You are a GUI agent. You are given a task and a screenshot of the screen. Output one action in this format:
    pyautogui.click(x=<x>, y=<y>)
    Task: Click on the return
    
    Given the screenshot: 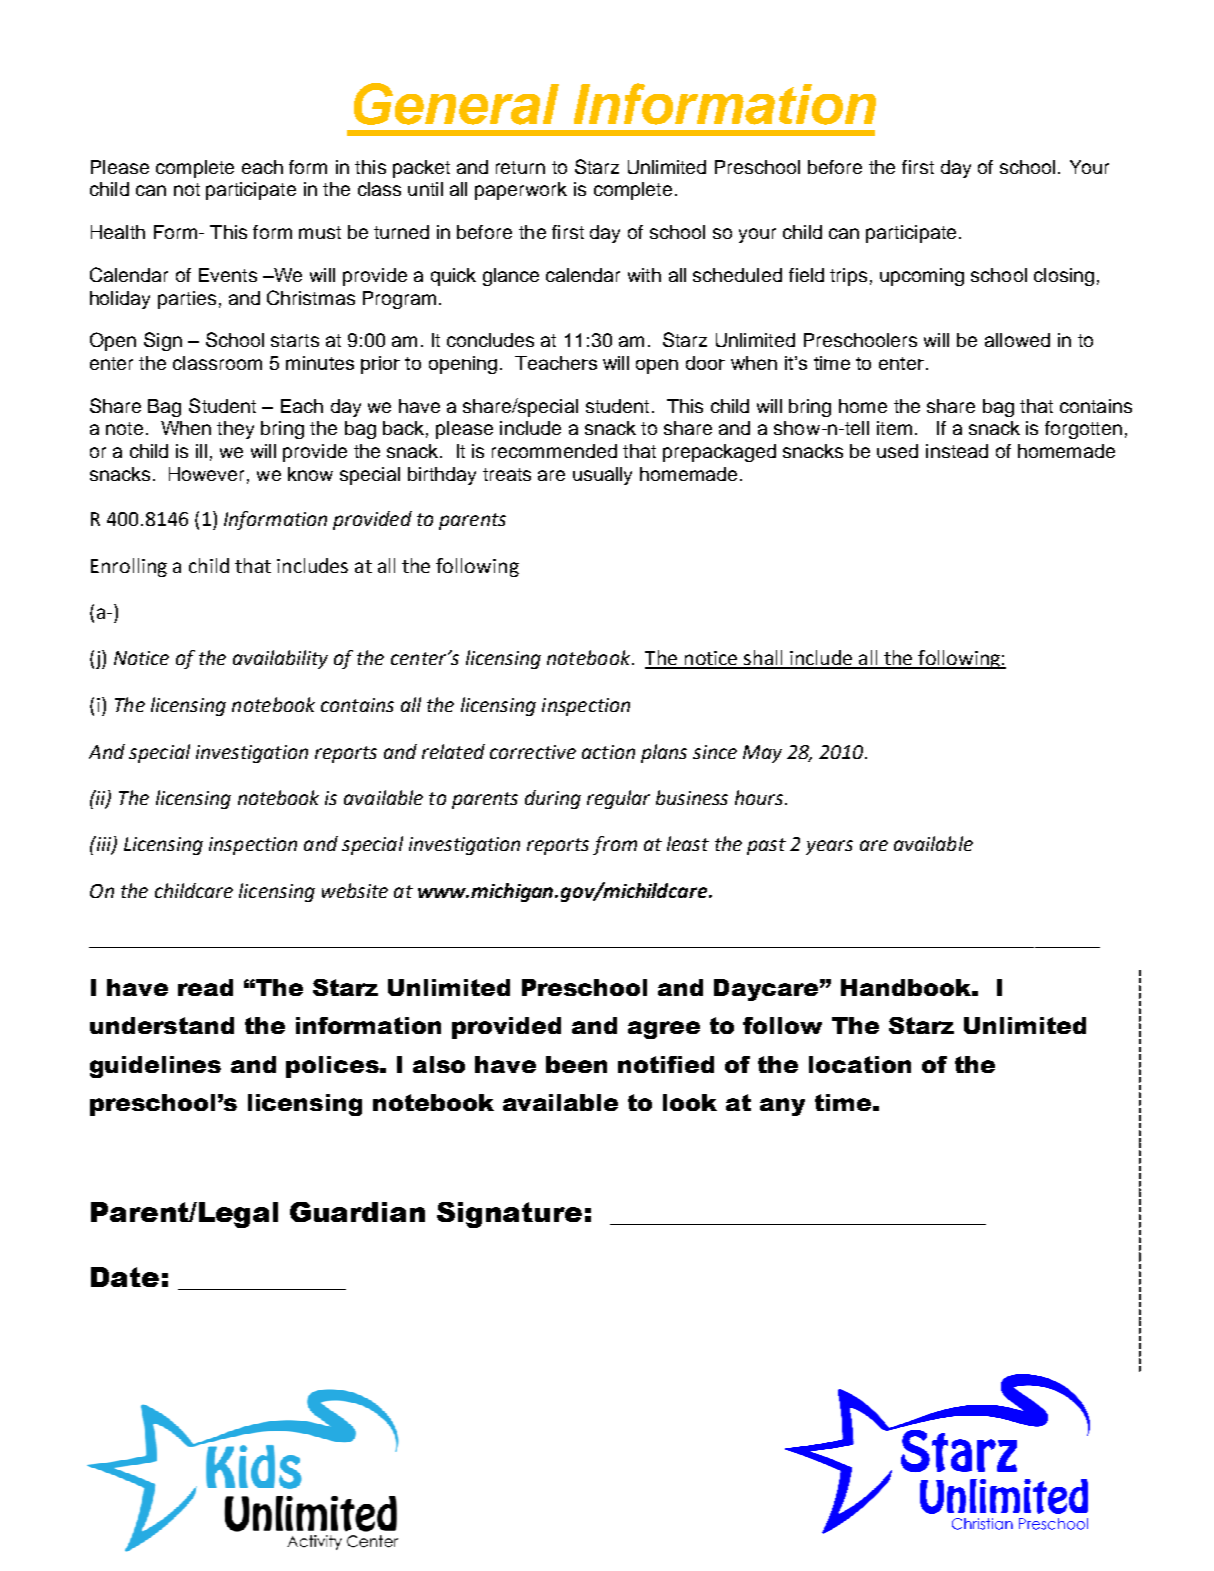 What is the action you would take?
    pyautogui.click(x=520, y=167)
